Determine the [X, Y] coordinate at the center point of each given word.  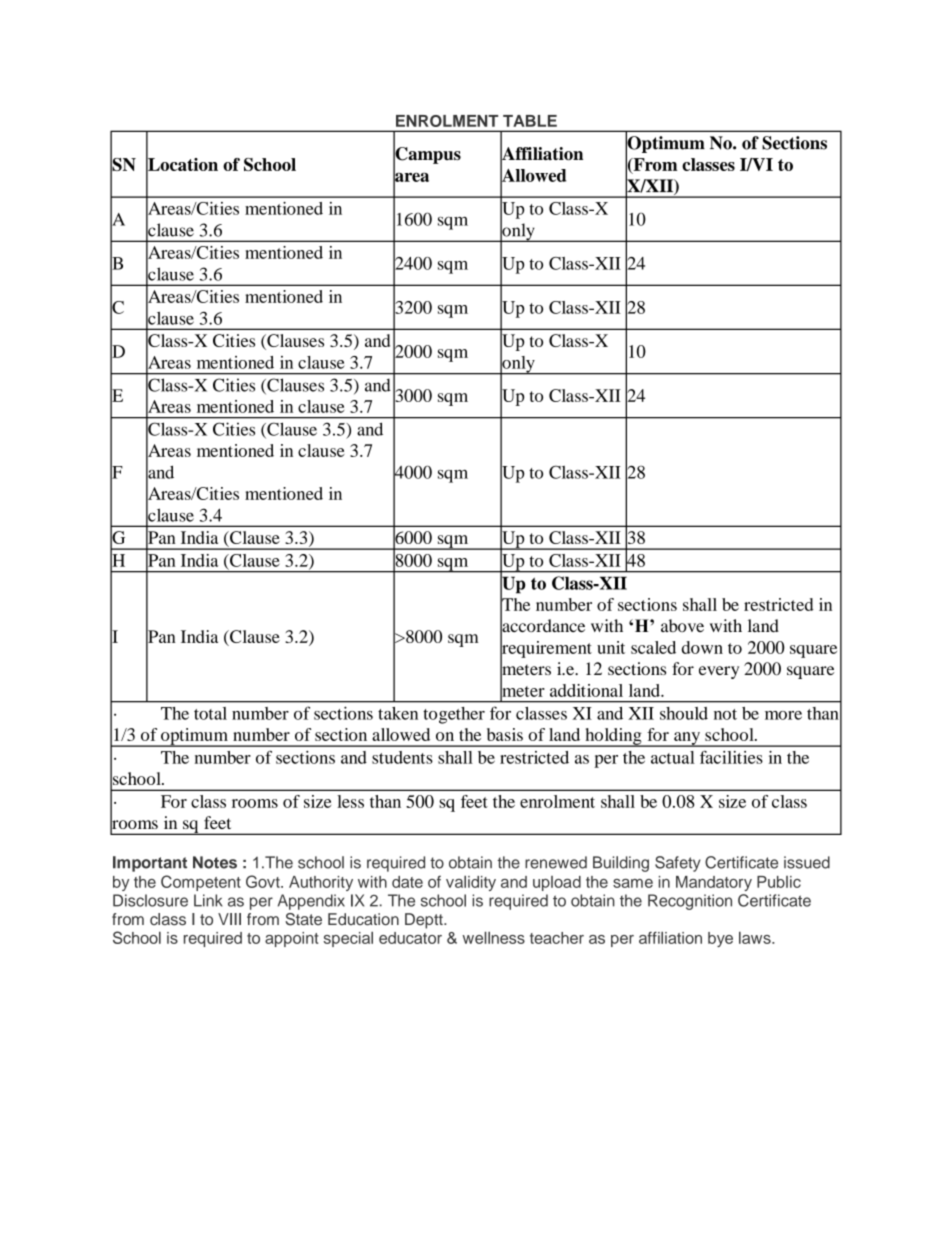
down [702, 647]
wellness [494, 937]
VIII [229, 919]
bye [720, 939]
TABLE [530, 121]
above [682, 625]
